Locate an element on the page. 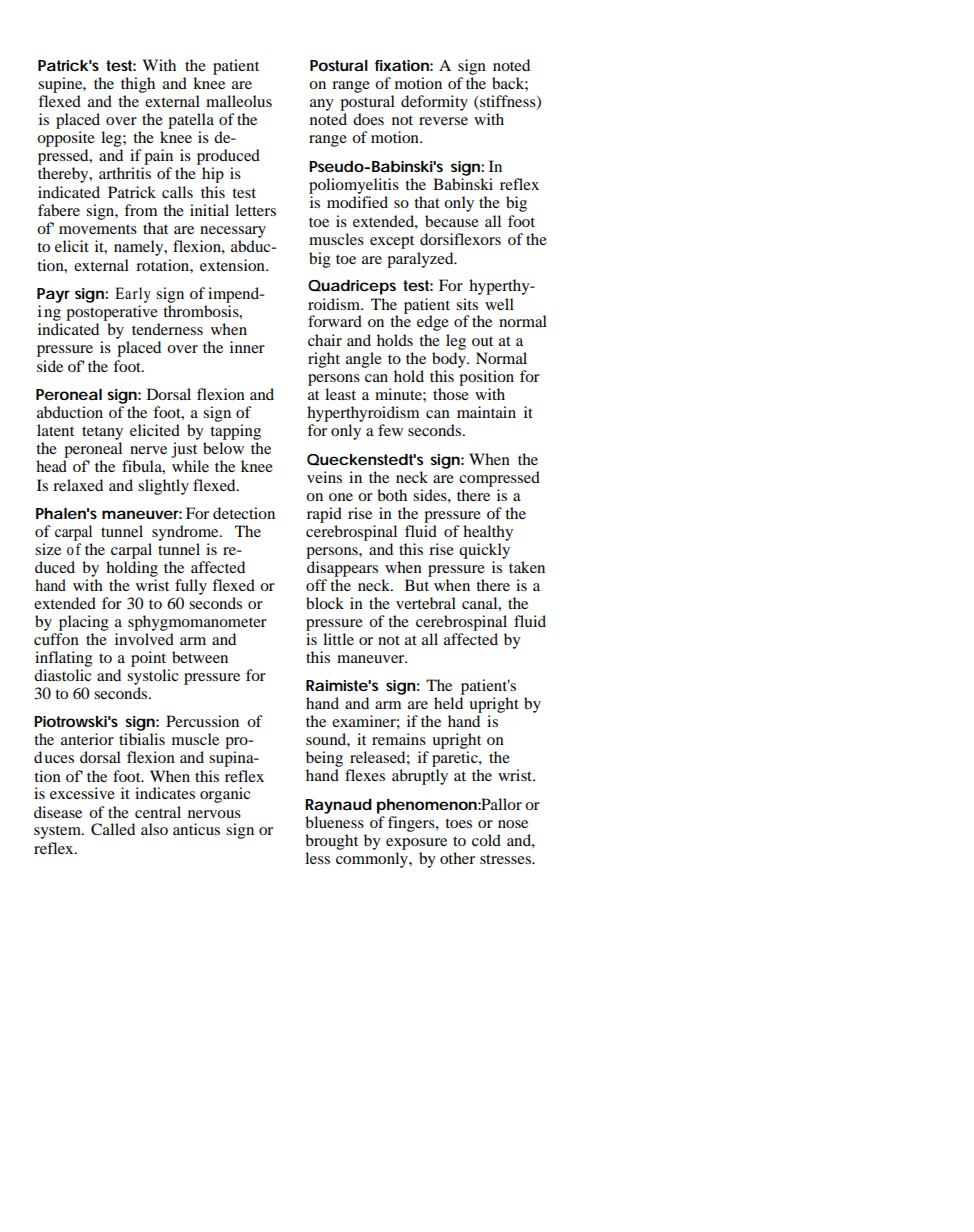 The height and width of the image is (1232, 974). relaxed is located at coordinates (78, 485).
